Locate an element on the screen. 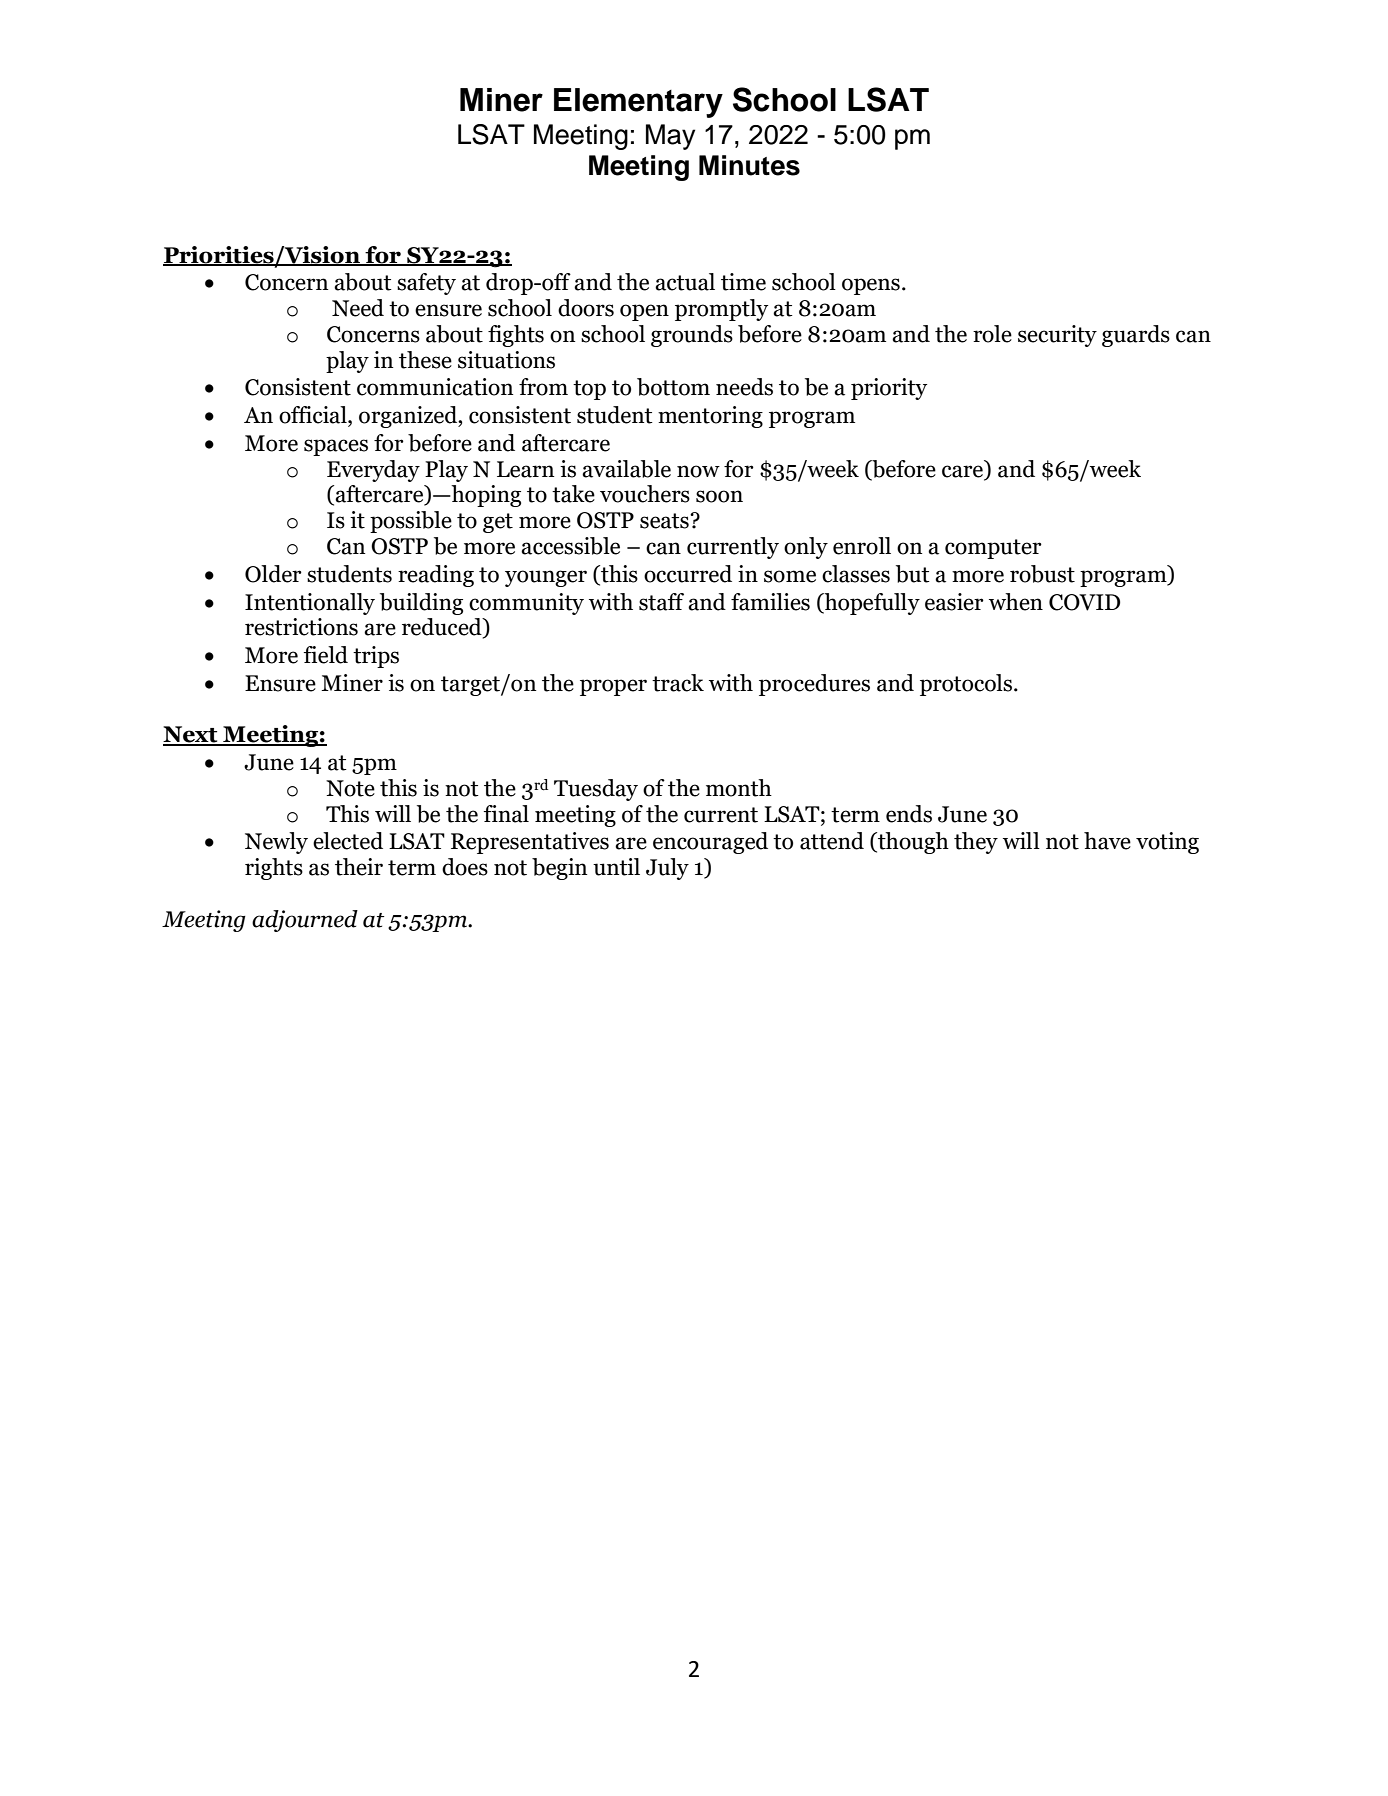 Image resolution: width=1388 pixels, height=1796 pixels. have is located at coordinates (1107, 841).
